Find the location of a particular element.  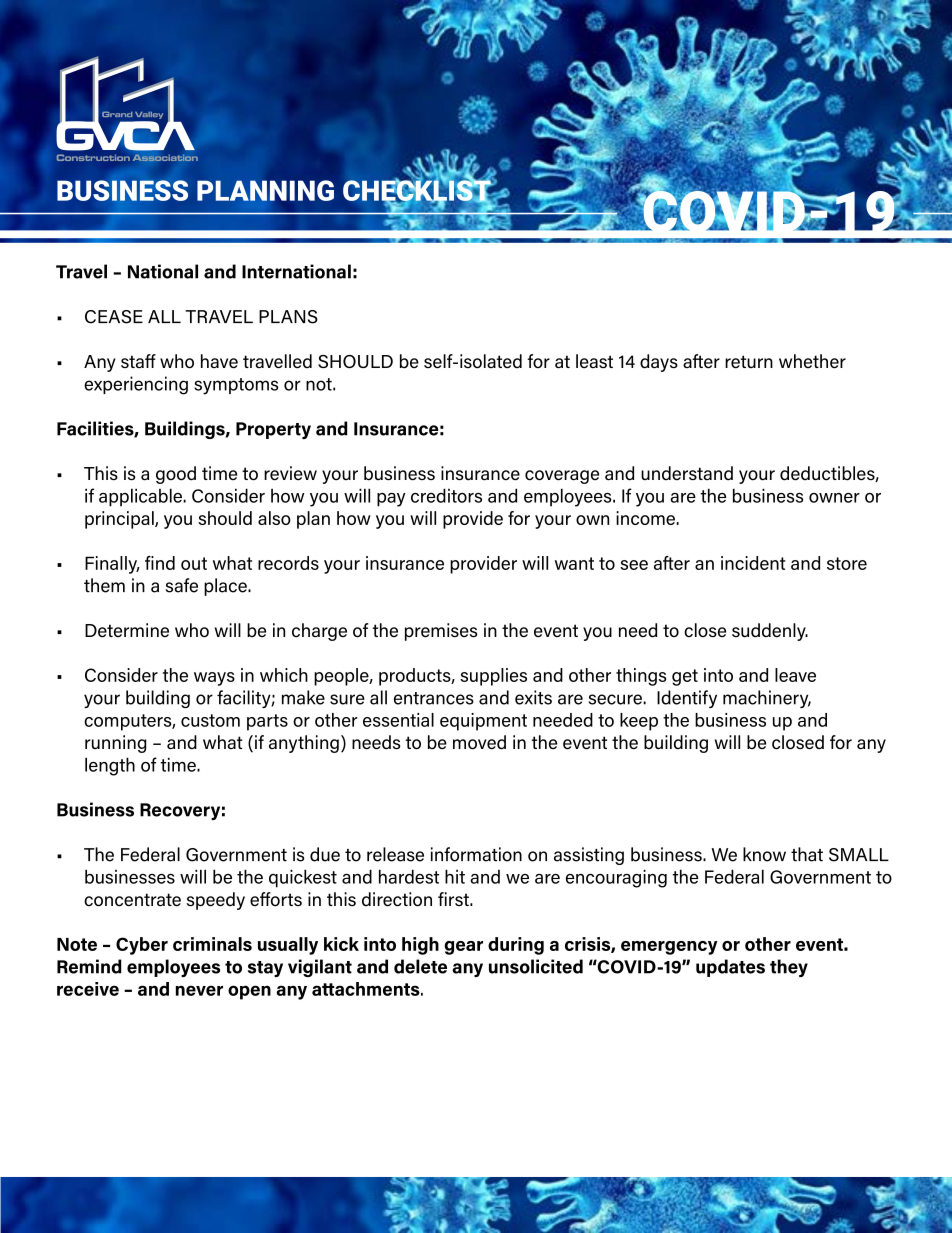

least is located at coordinates (594, 361).
